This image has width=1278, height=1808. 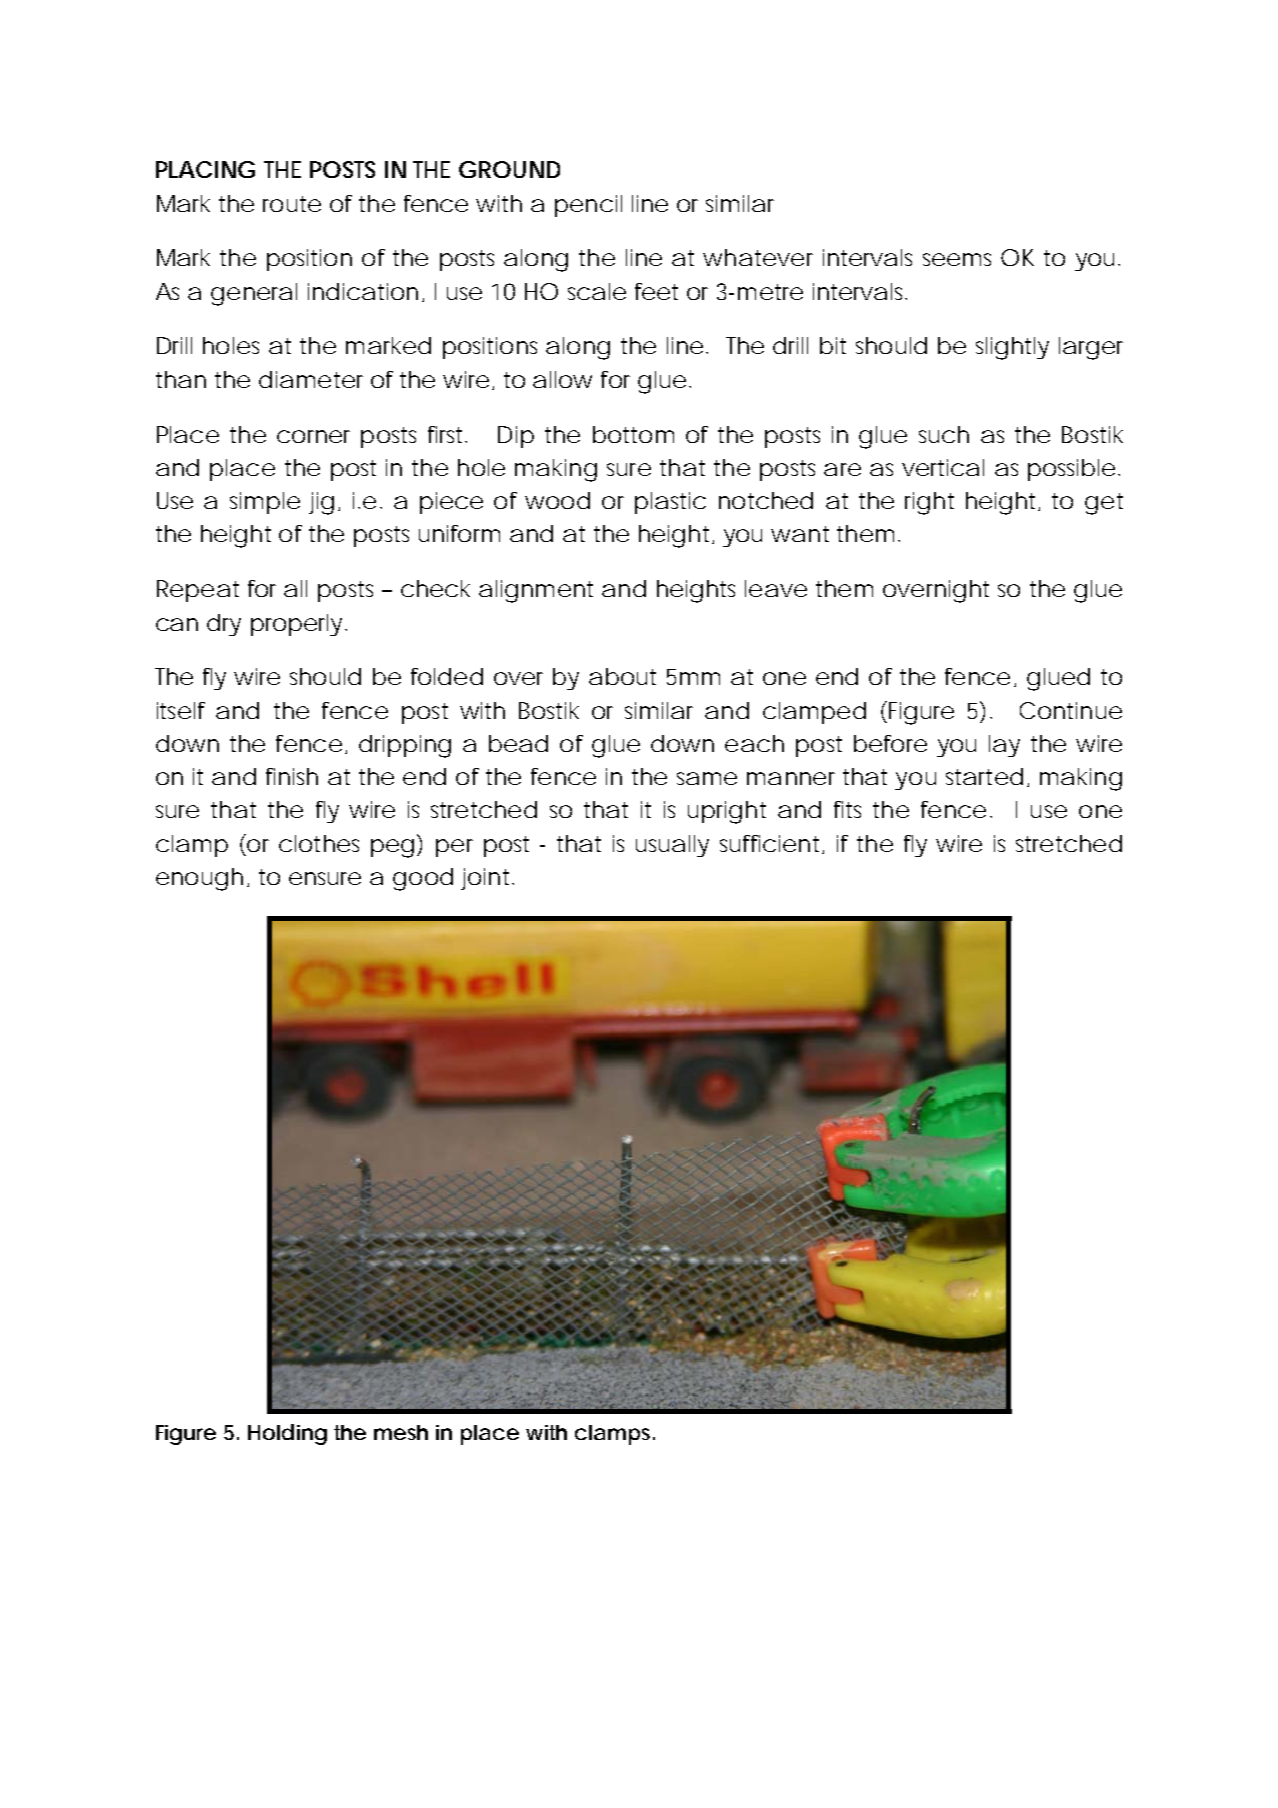 What do you see at coordinates (199, 879) in the image?
I see `enough` at bounding box center [199, 879].
